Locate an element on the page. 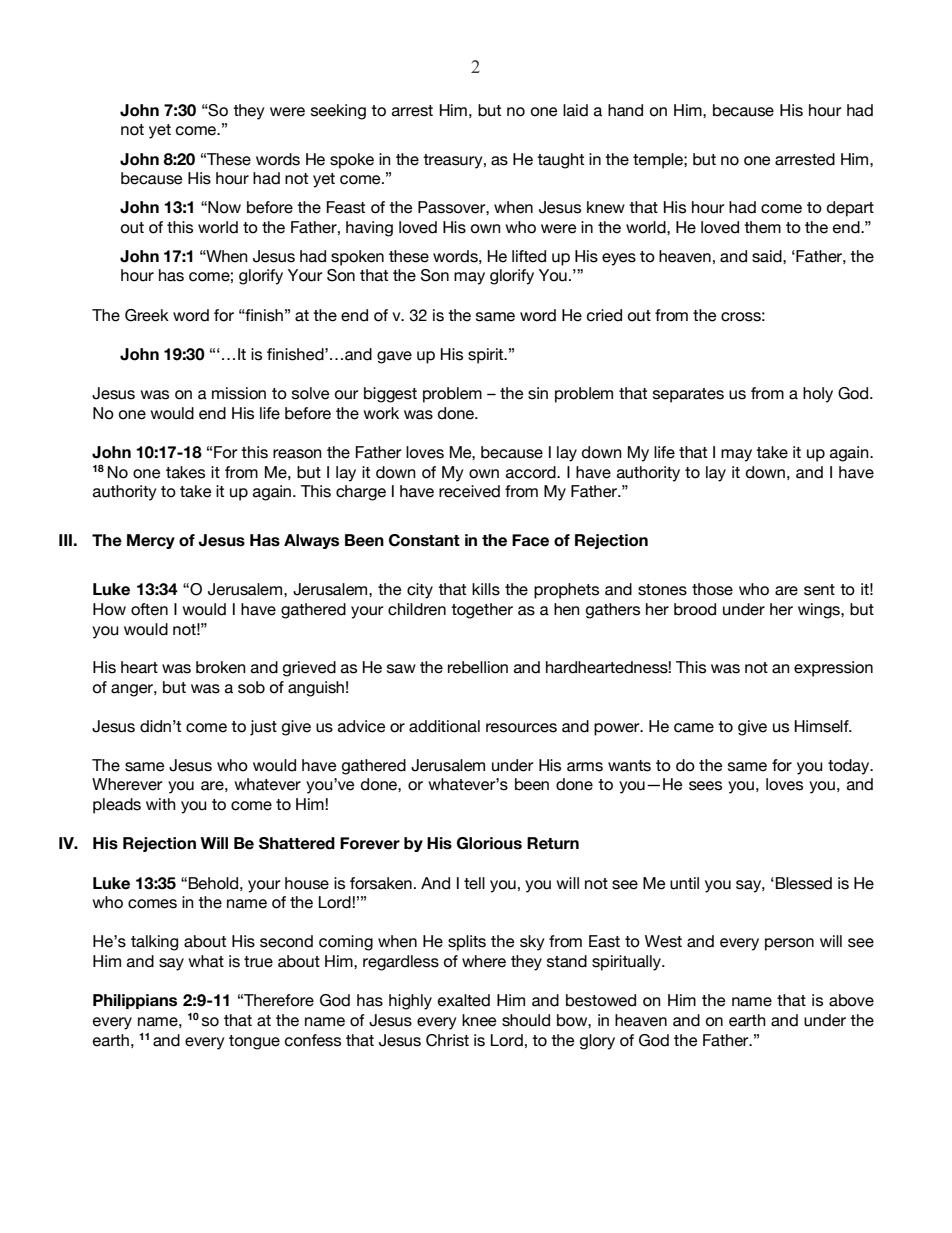 This page has height=1233, width=952. often is located at coordinates (149, 609).
